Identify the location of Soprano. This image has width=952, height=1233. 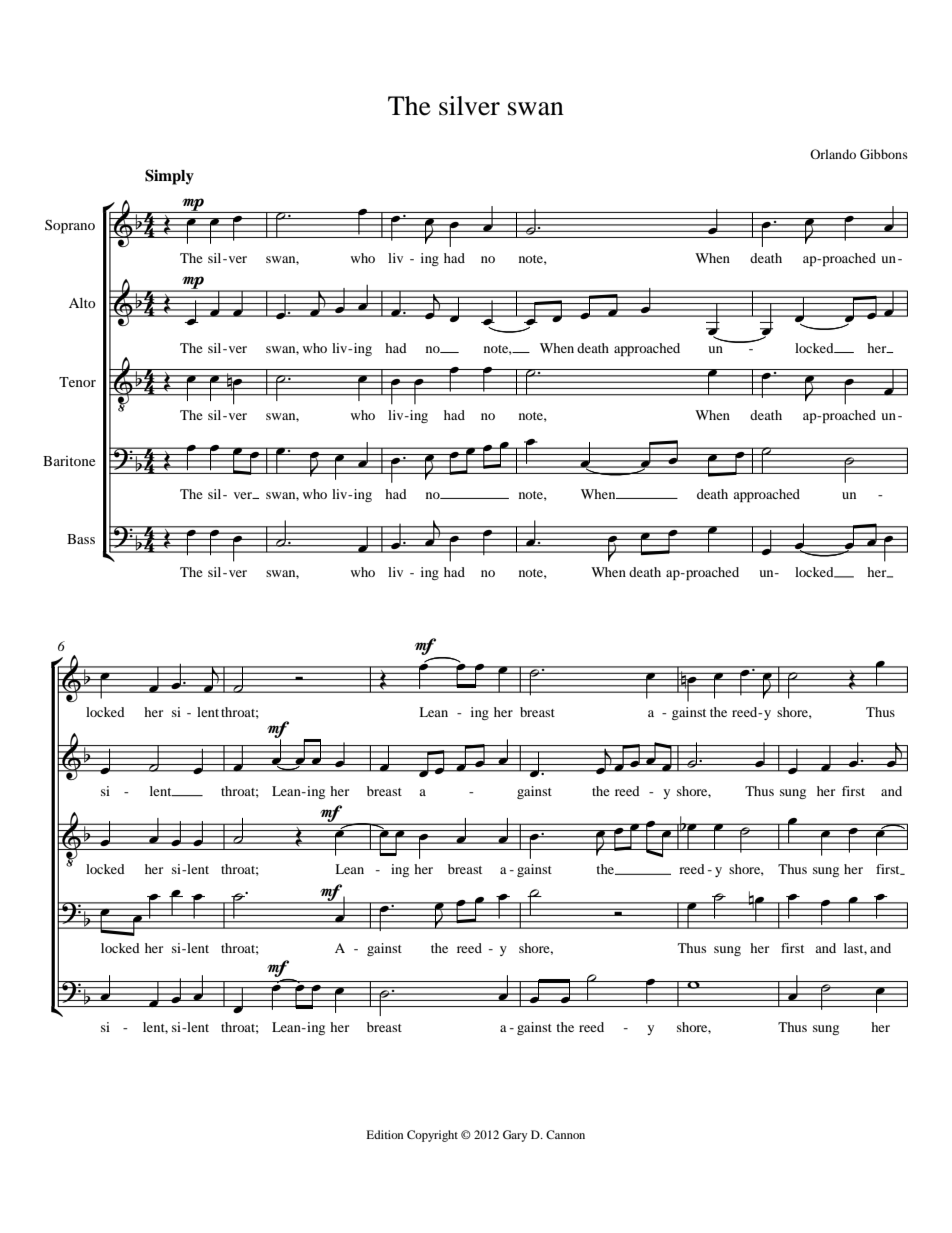
(70, 226).
